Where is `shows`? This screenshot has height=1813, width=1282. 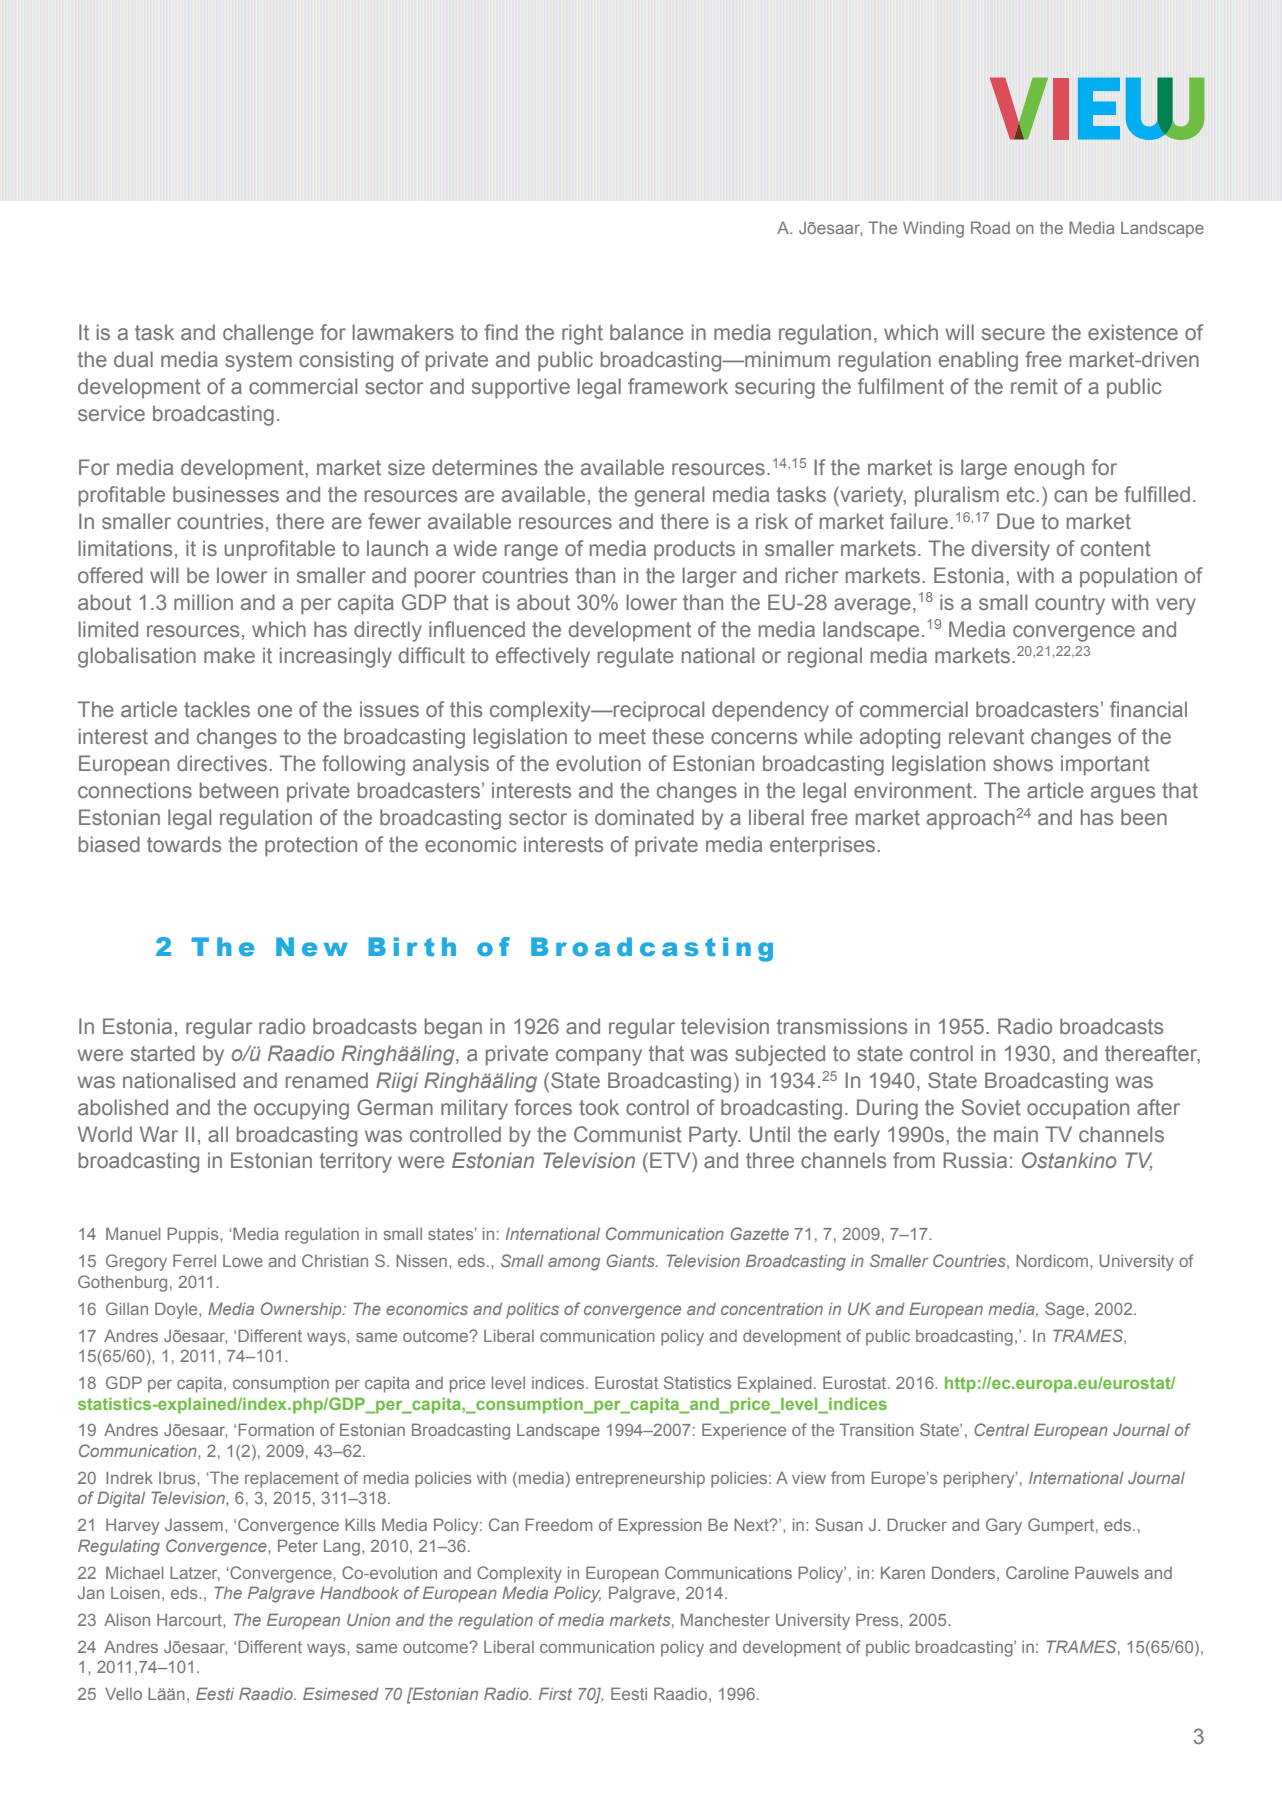
shows is located at coordinates (1023, 763).
